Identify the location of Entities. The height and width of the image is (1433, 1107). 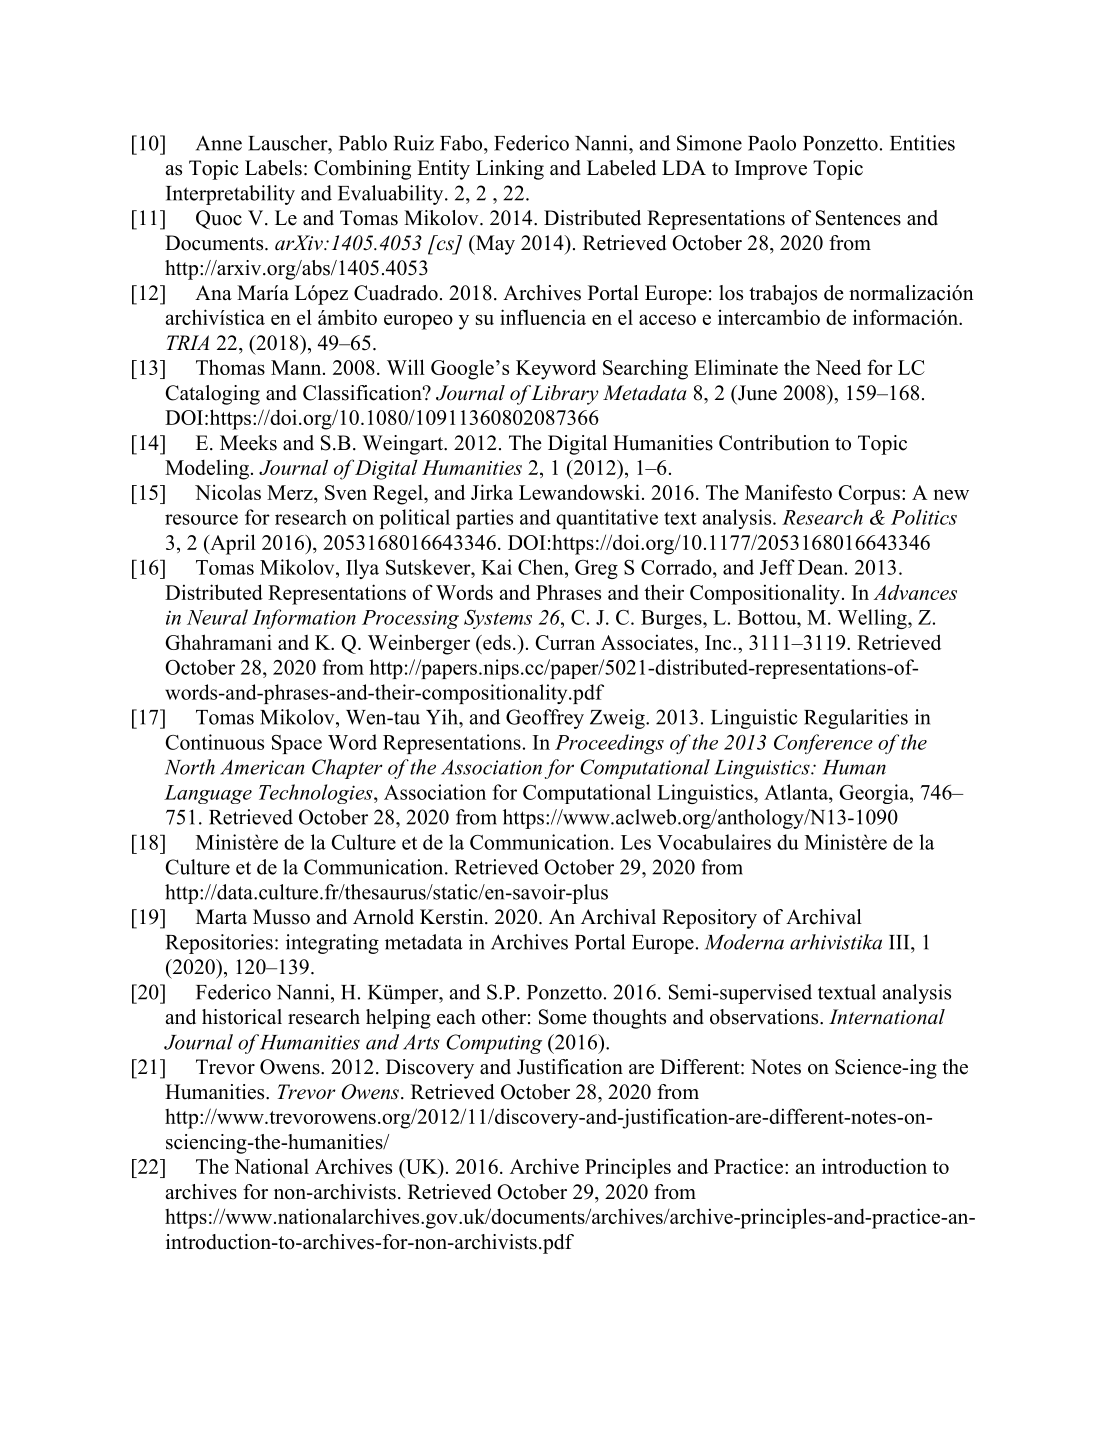
(922, 143).
